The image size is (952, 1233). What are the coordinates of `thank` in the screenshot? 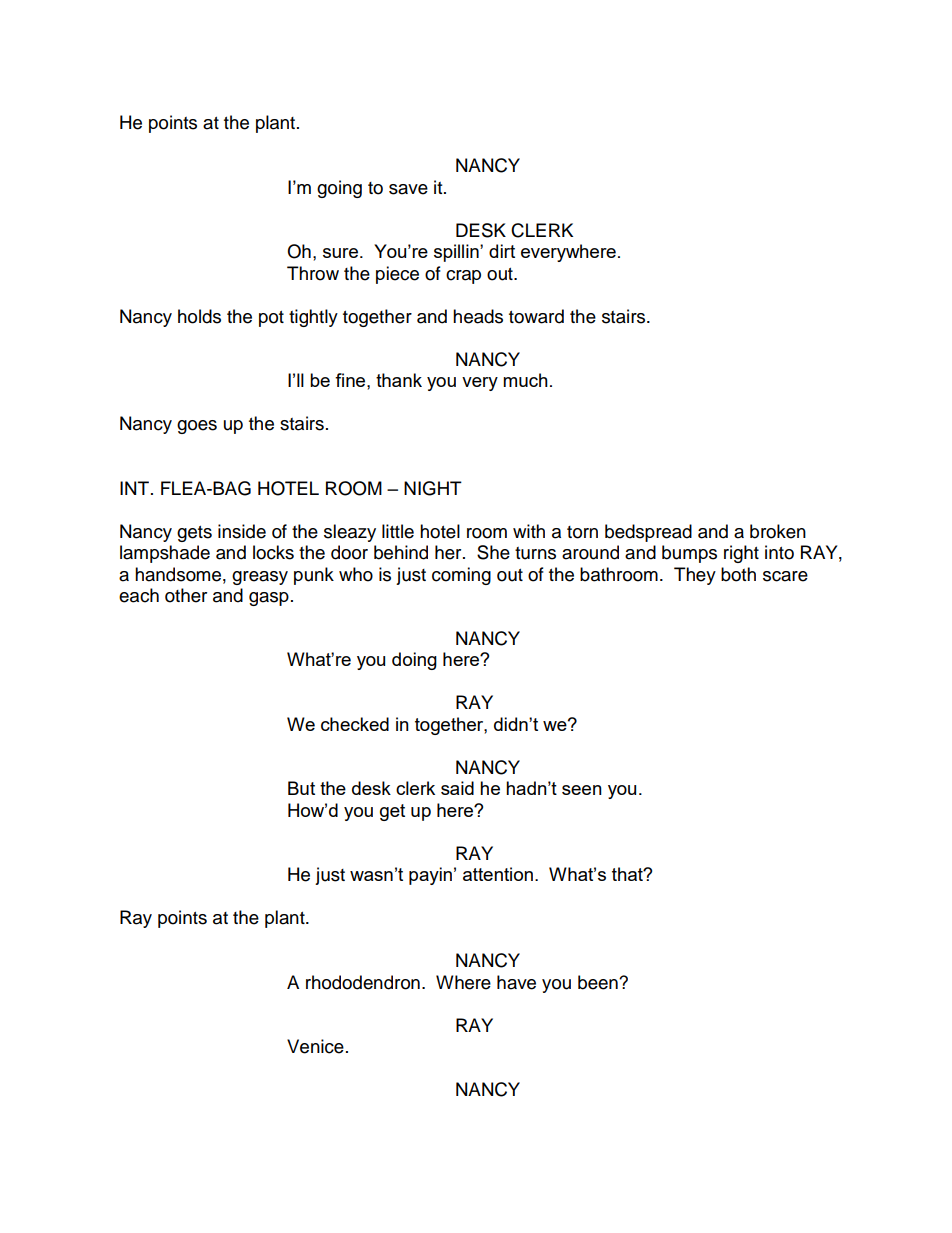 It's located at (399, 380).
